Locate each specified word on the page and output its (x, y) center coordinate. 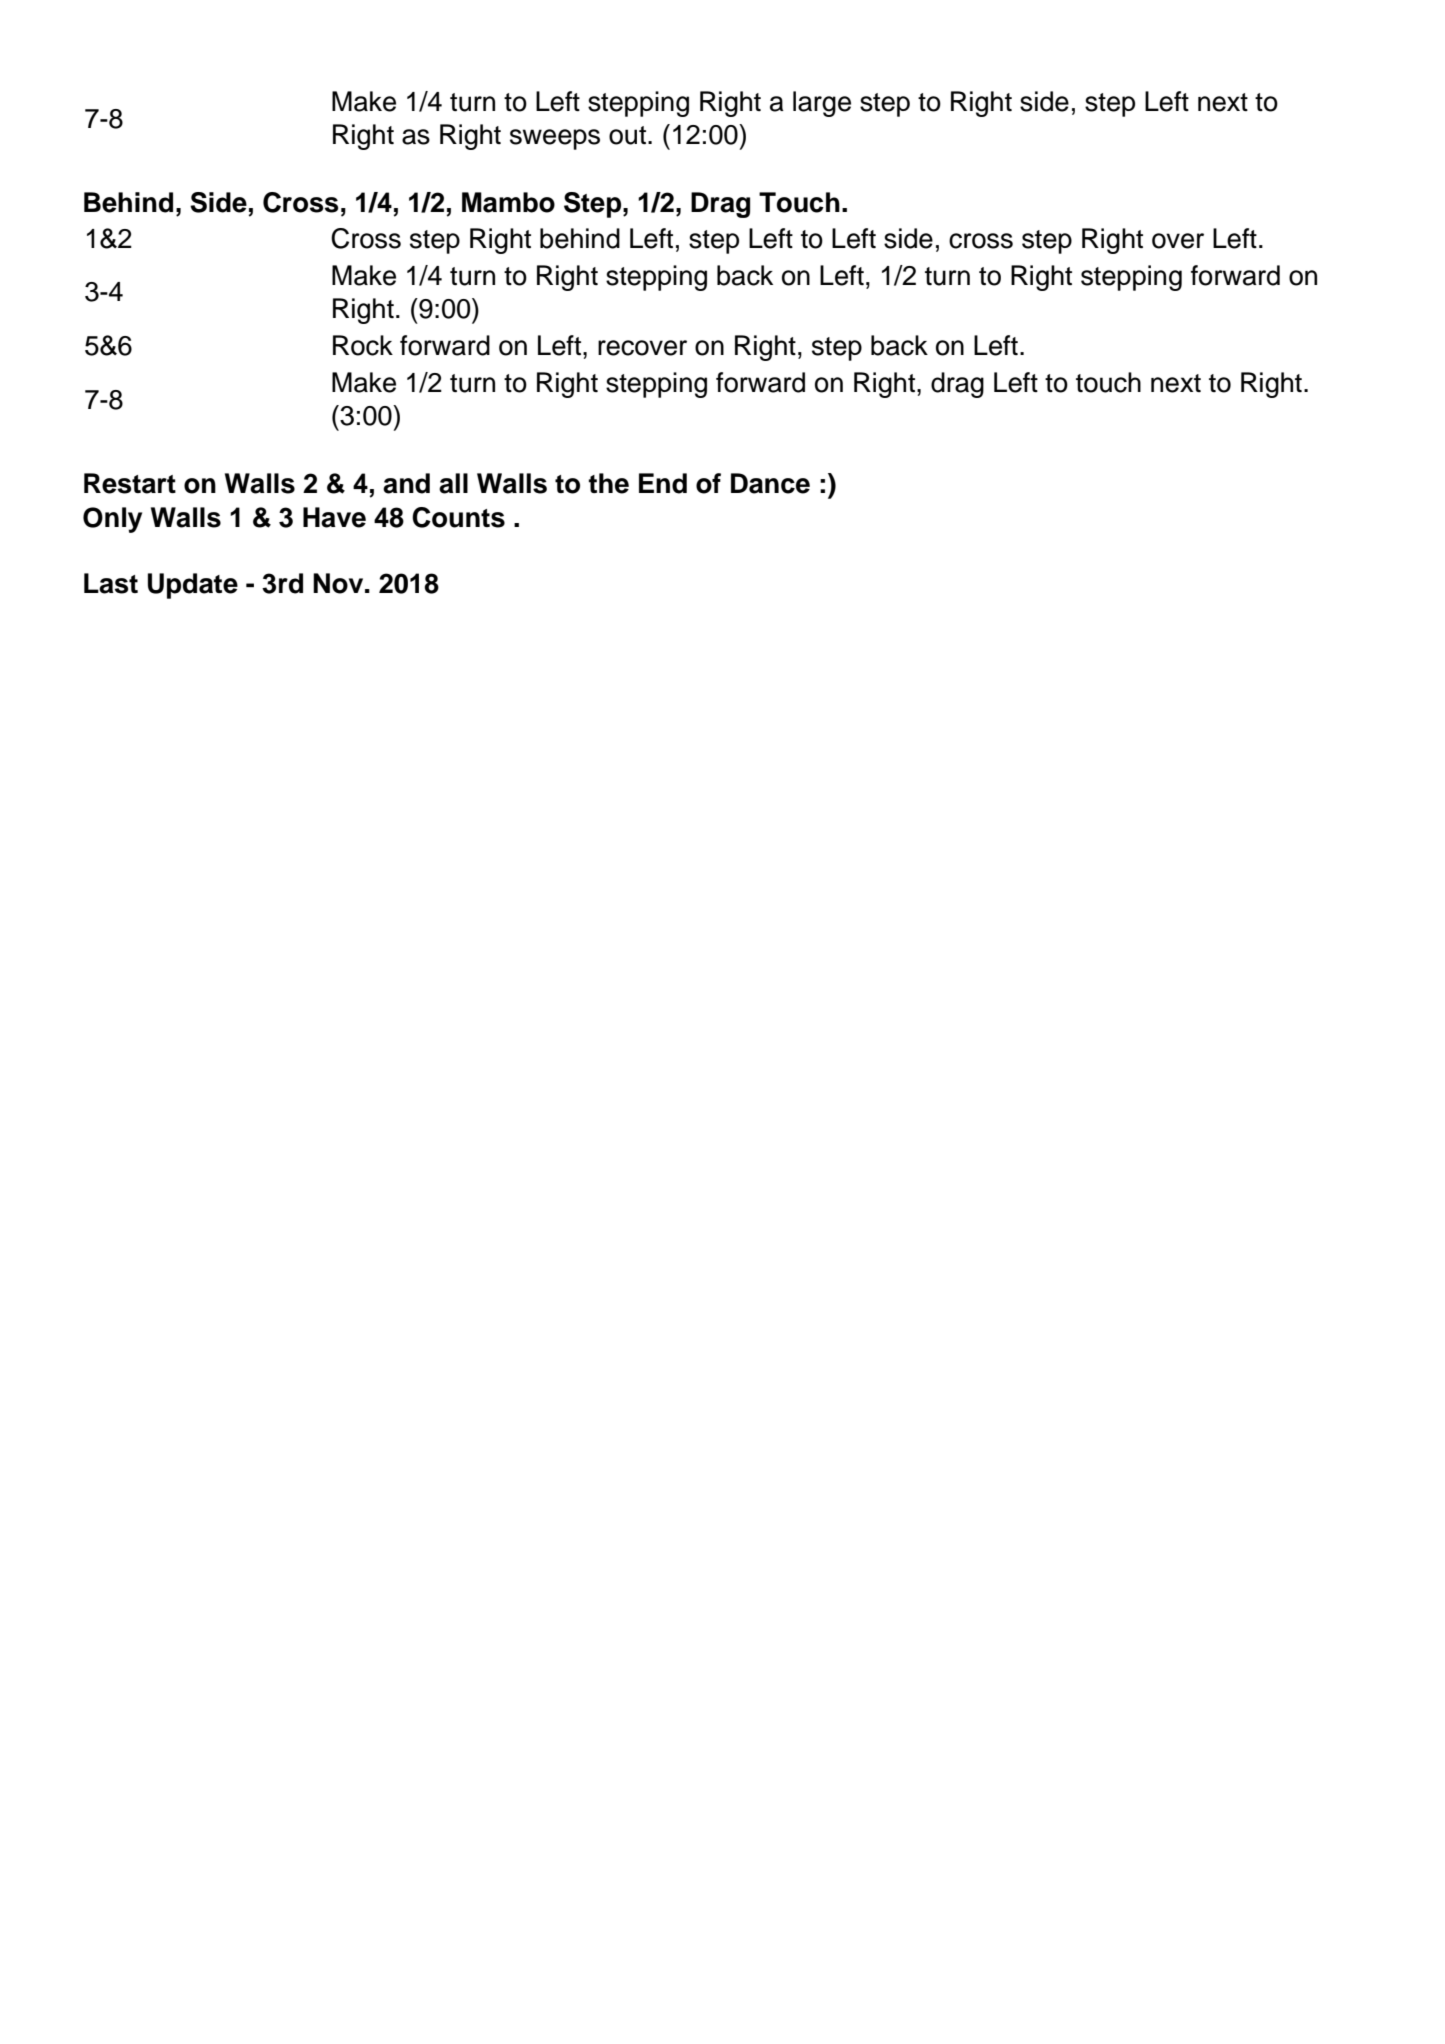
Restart (130, 483)
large (822, 104)
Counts (458, 517)
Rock (363, 345)
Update (193, 586)
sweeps (555, 139)
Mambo (508, 202)
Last (111, 583)
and (406, 483)
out (627, 135)
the (609, 483)
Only (112, 520)
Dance (770, 483)
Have (334, 517)
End (663, 483)
